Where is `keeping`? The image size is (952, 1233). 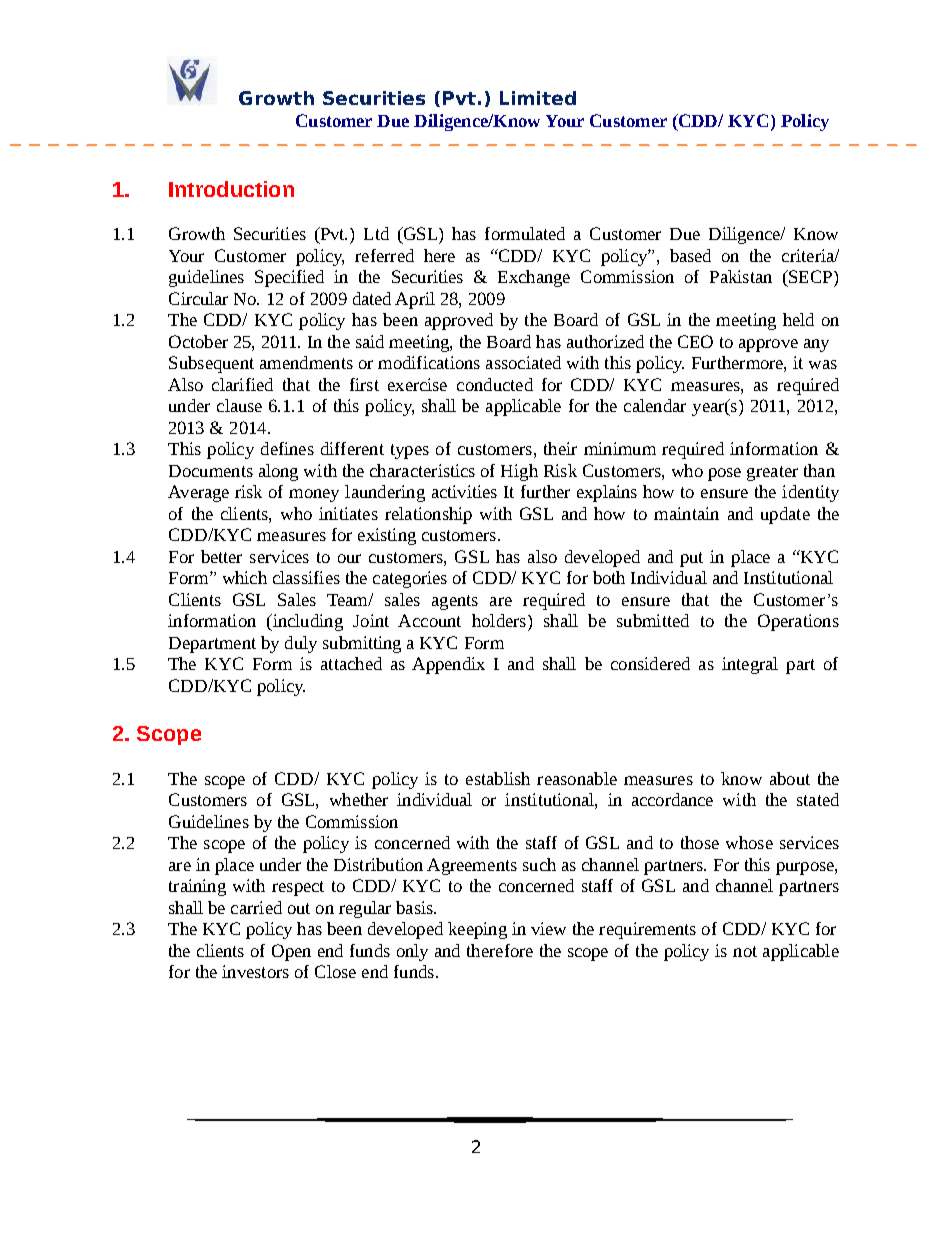
keeping is located at coordinates (477, 930).
